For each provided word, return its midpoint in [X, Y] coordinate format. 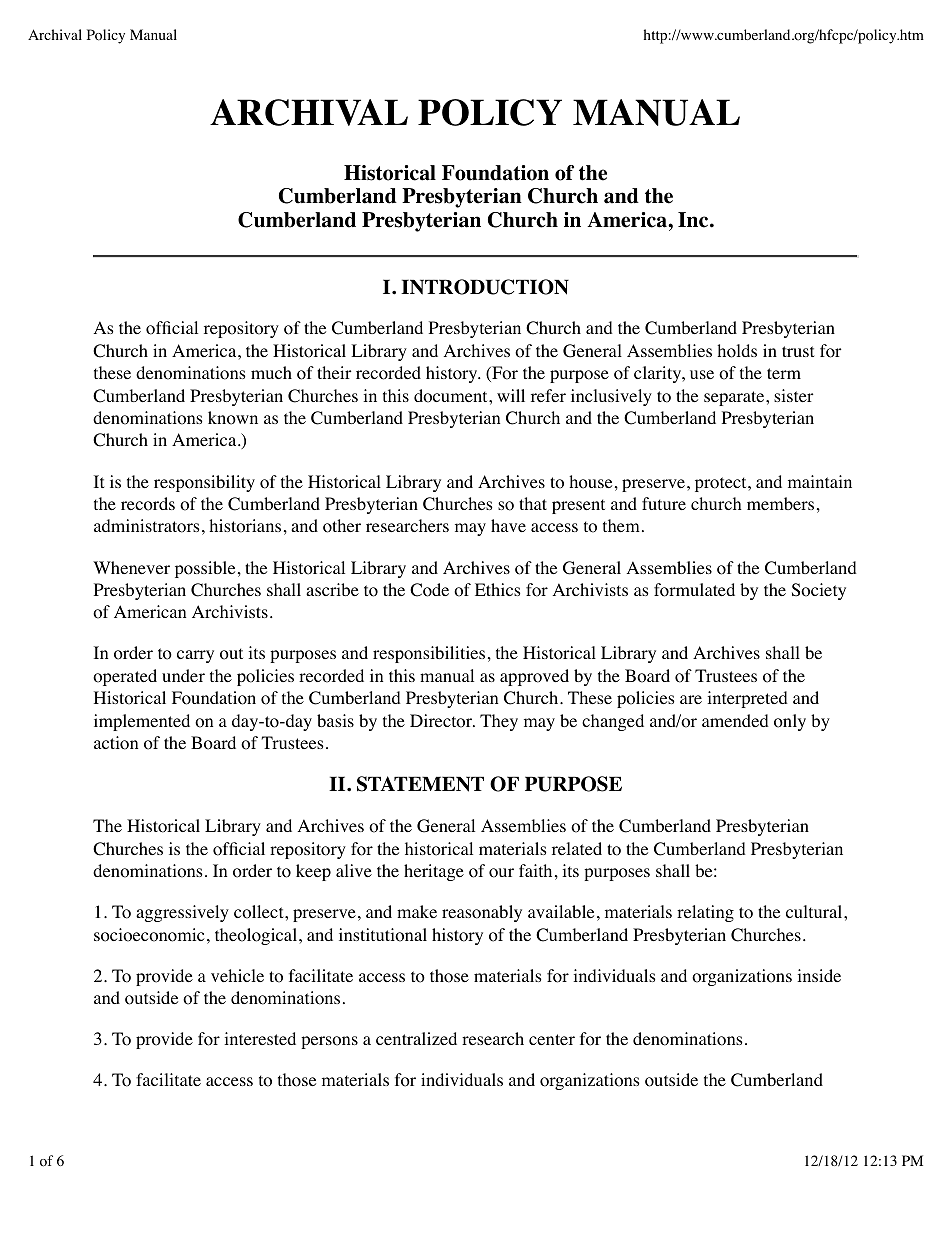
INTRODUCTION [485, 287]
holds [737, 351]
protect [722, 484]
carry [195, 656]
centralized [416, 1038]
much [271, 372]
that [533, 503]
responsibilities [429, 654]
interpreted [747, 699]
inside [819, 975]
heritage [434, 872]
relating [705, 913]
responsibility [204, 483]
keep [313, 872]
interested [260, 1038]
